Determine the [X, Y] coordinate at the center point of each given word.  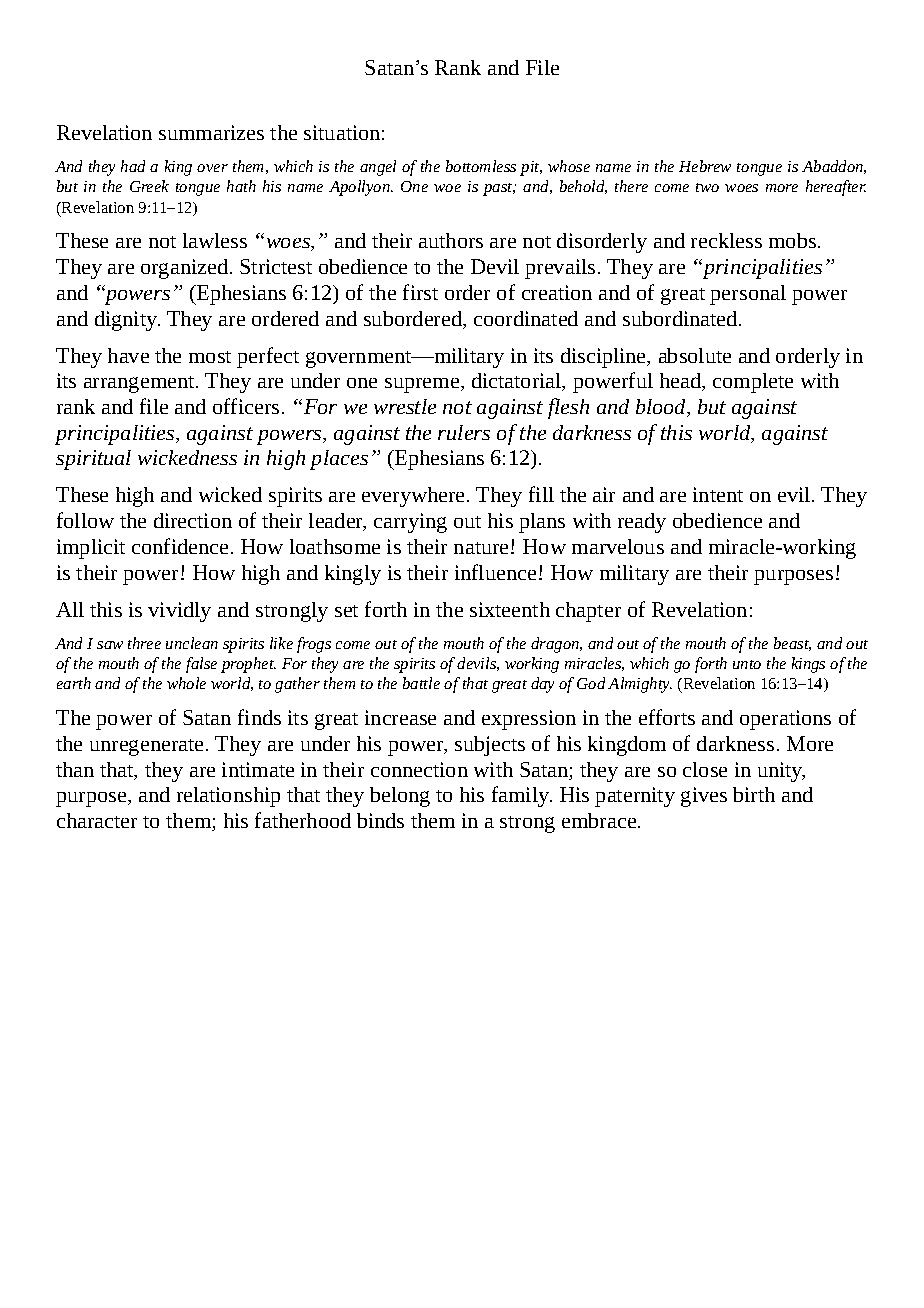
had [133, 166]
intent [718, 494]
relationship [228, 797]
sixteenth [510, 609]
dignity [127, 321]
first [420, 292]
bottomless [481, 166]
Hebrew [705, 166]
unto [747, 664]
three [144, 643]
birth [754, 794]
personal [748, 295]
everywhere [413, 497]
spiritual [93, 460]
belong [400, 797]
